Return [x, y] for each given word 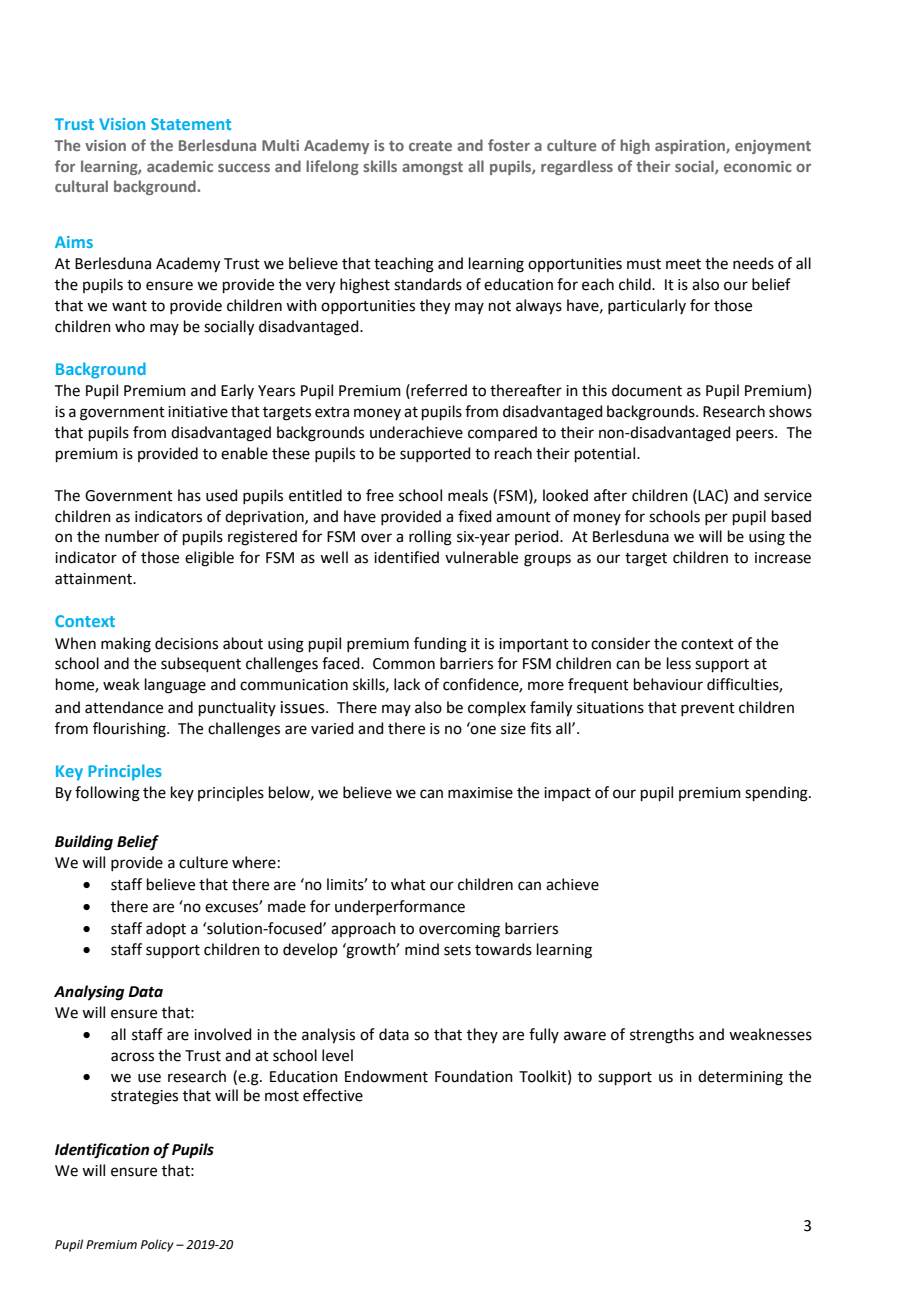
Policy [157, 1245]
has [189, 495]
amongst [432, 168]
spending [777, 794]
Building [84, 843]
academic [180, 166]
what [408, 884]
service [788, 496]
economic [758, 166]
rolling [430, 538]
